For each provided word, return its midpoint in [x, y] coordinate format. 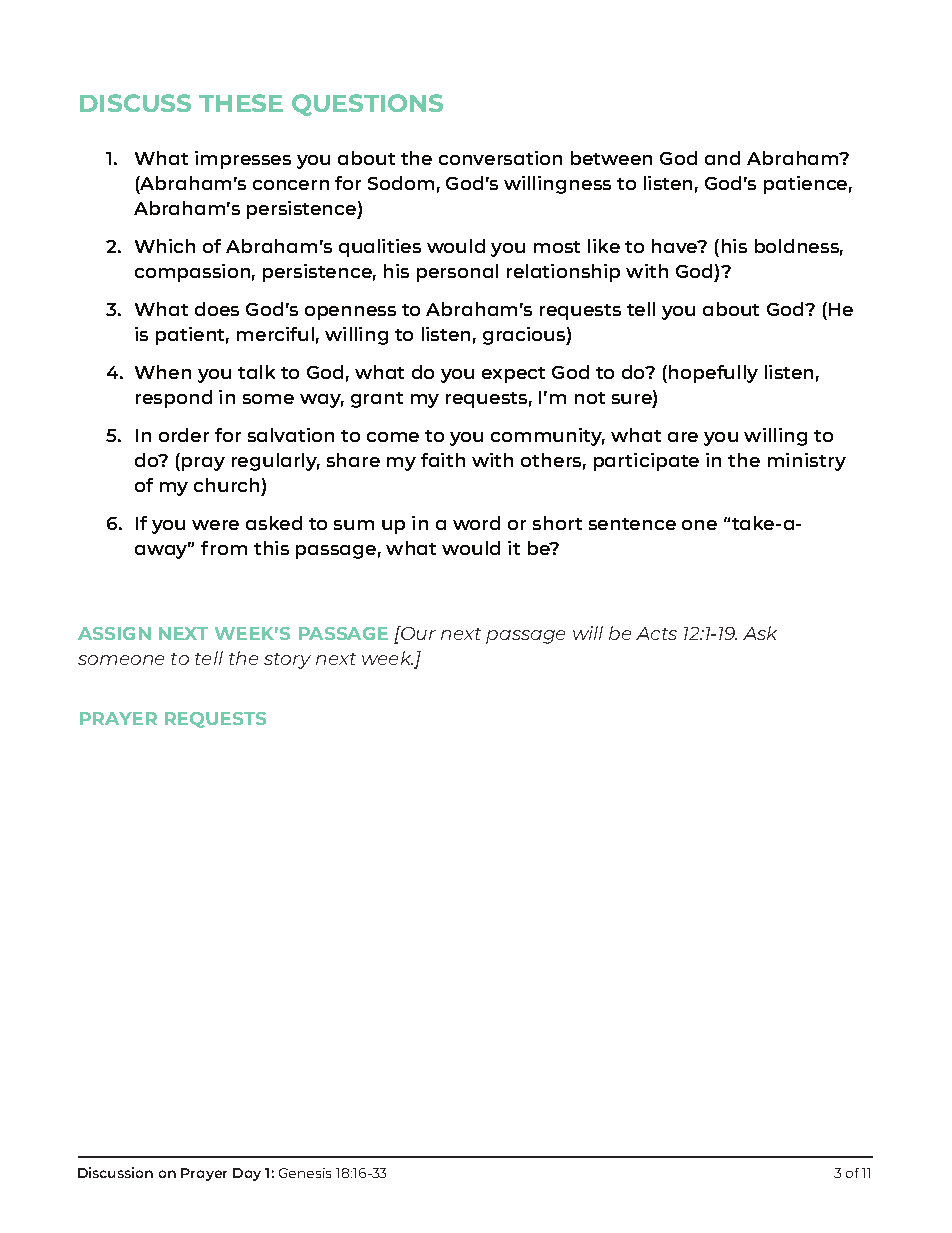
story [287, 661]
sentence [632, 524]
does [217, 309]
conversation [500, 158]
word [476, 523]
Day [247, 1174]
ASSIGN [114, 633]
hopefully [713, 374]
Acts [656, 633]
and [722, 158]
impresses [243, 160]
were [215, 525]
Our [417, 633]
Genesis [305, 1173]
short [557, 523]
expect [513, 375]
